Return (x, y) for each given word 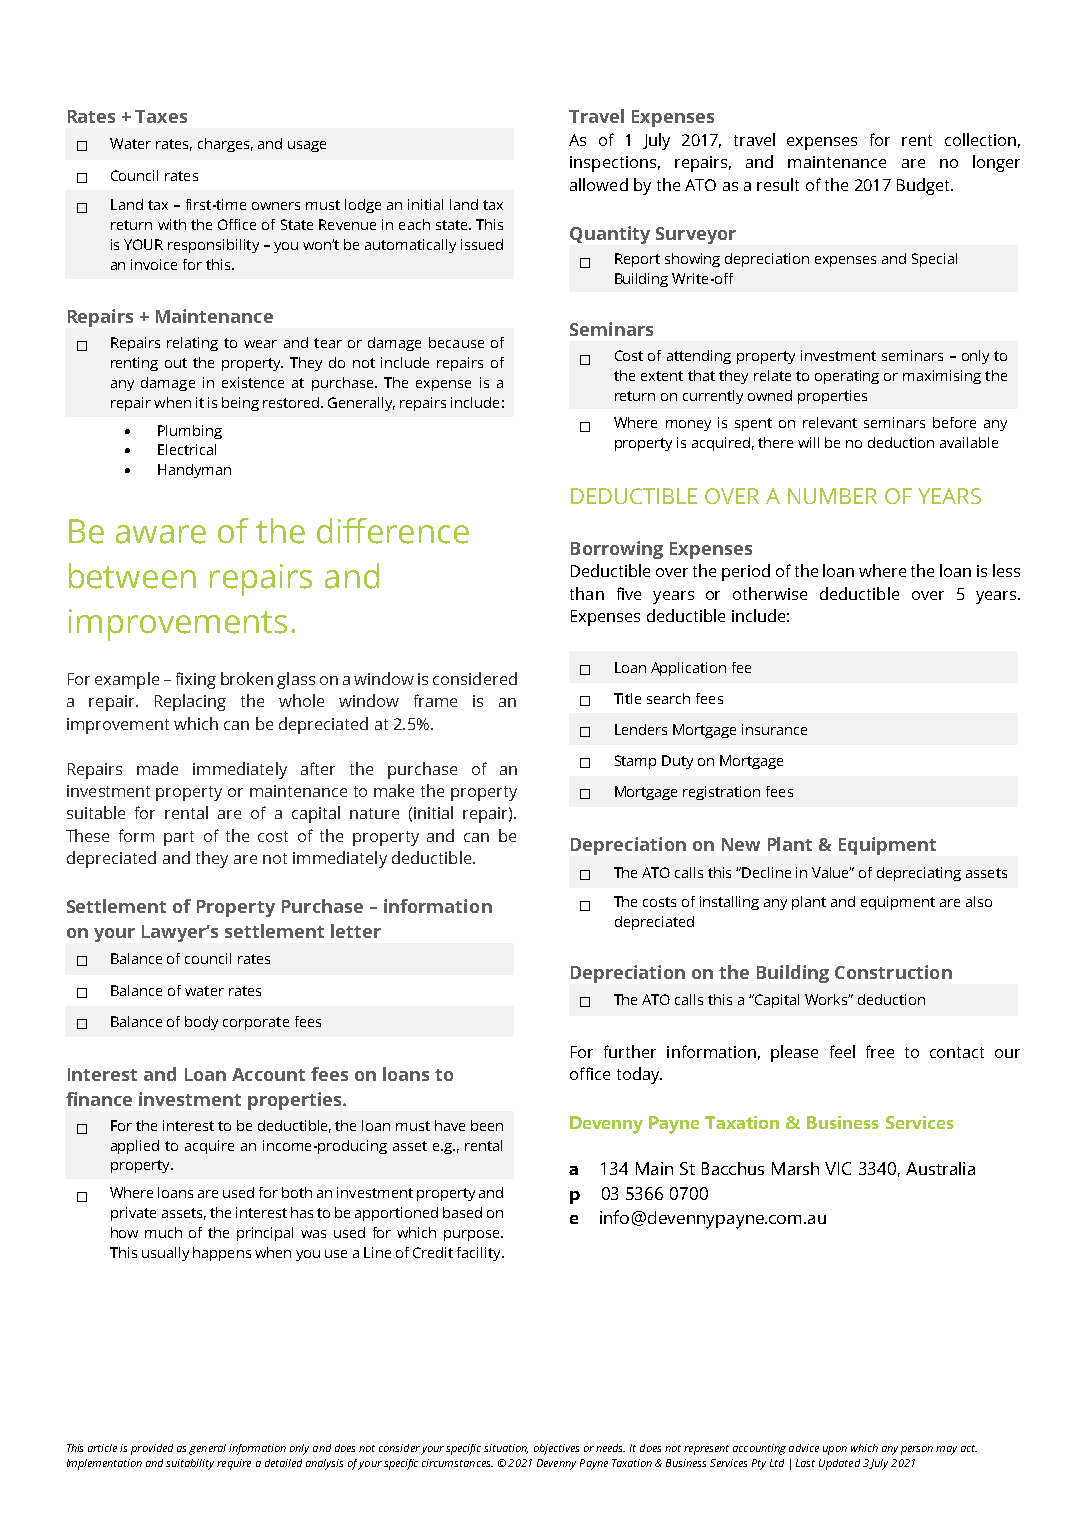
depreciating (919, 874)
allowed (599, 184)
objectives (556, 1449)
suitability (190, 1464)
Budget (925, 186)
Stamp (635, 762)
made (157, 768)
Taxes (161, 116)
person (917, 1450)
